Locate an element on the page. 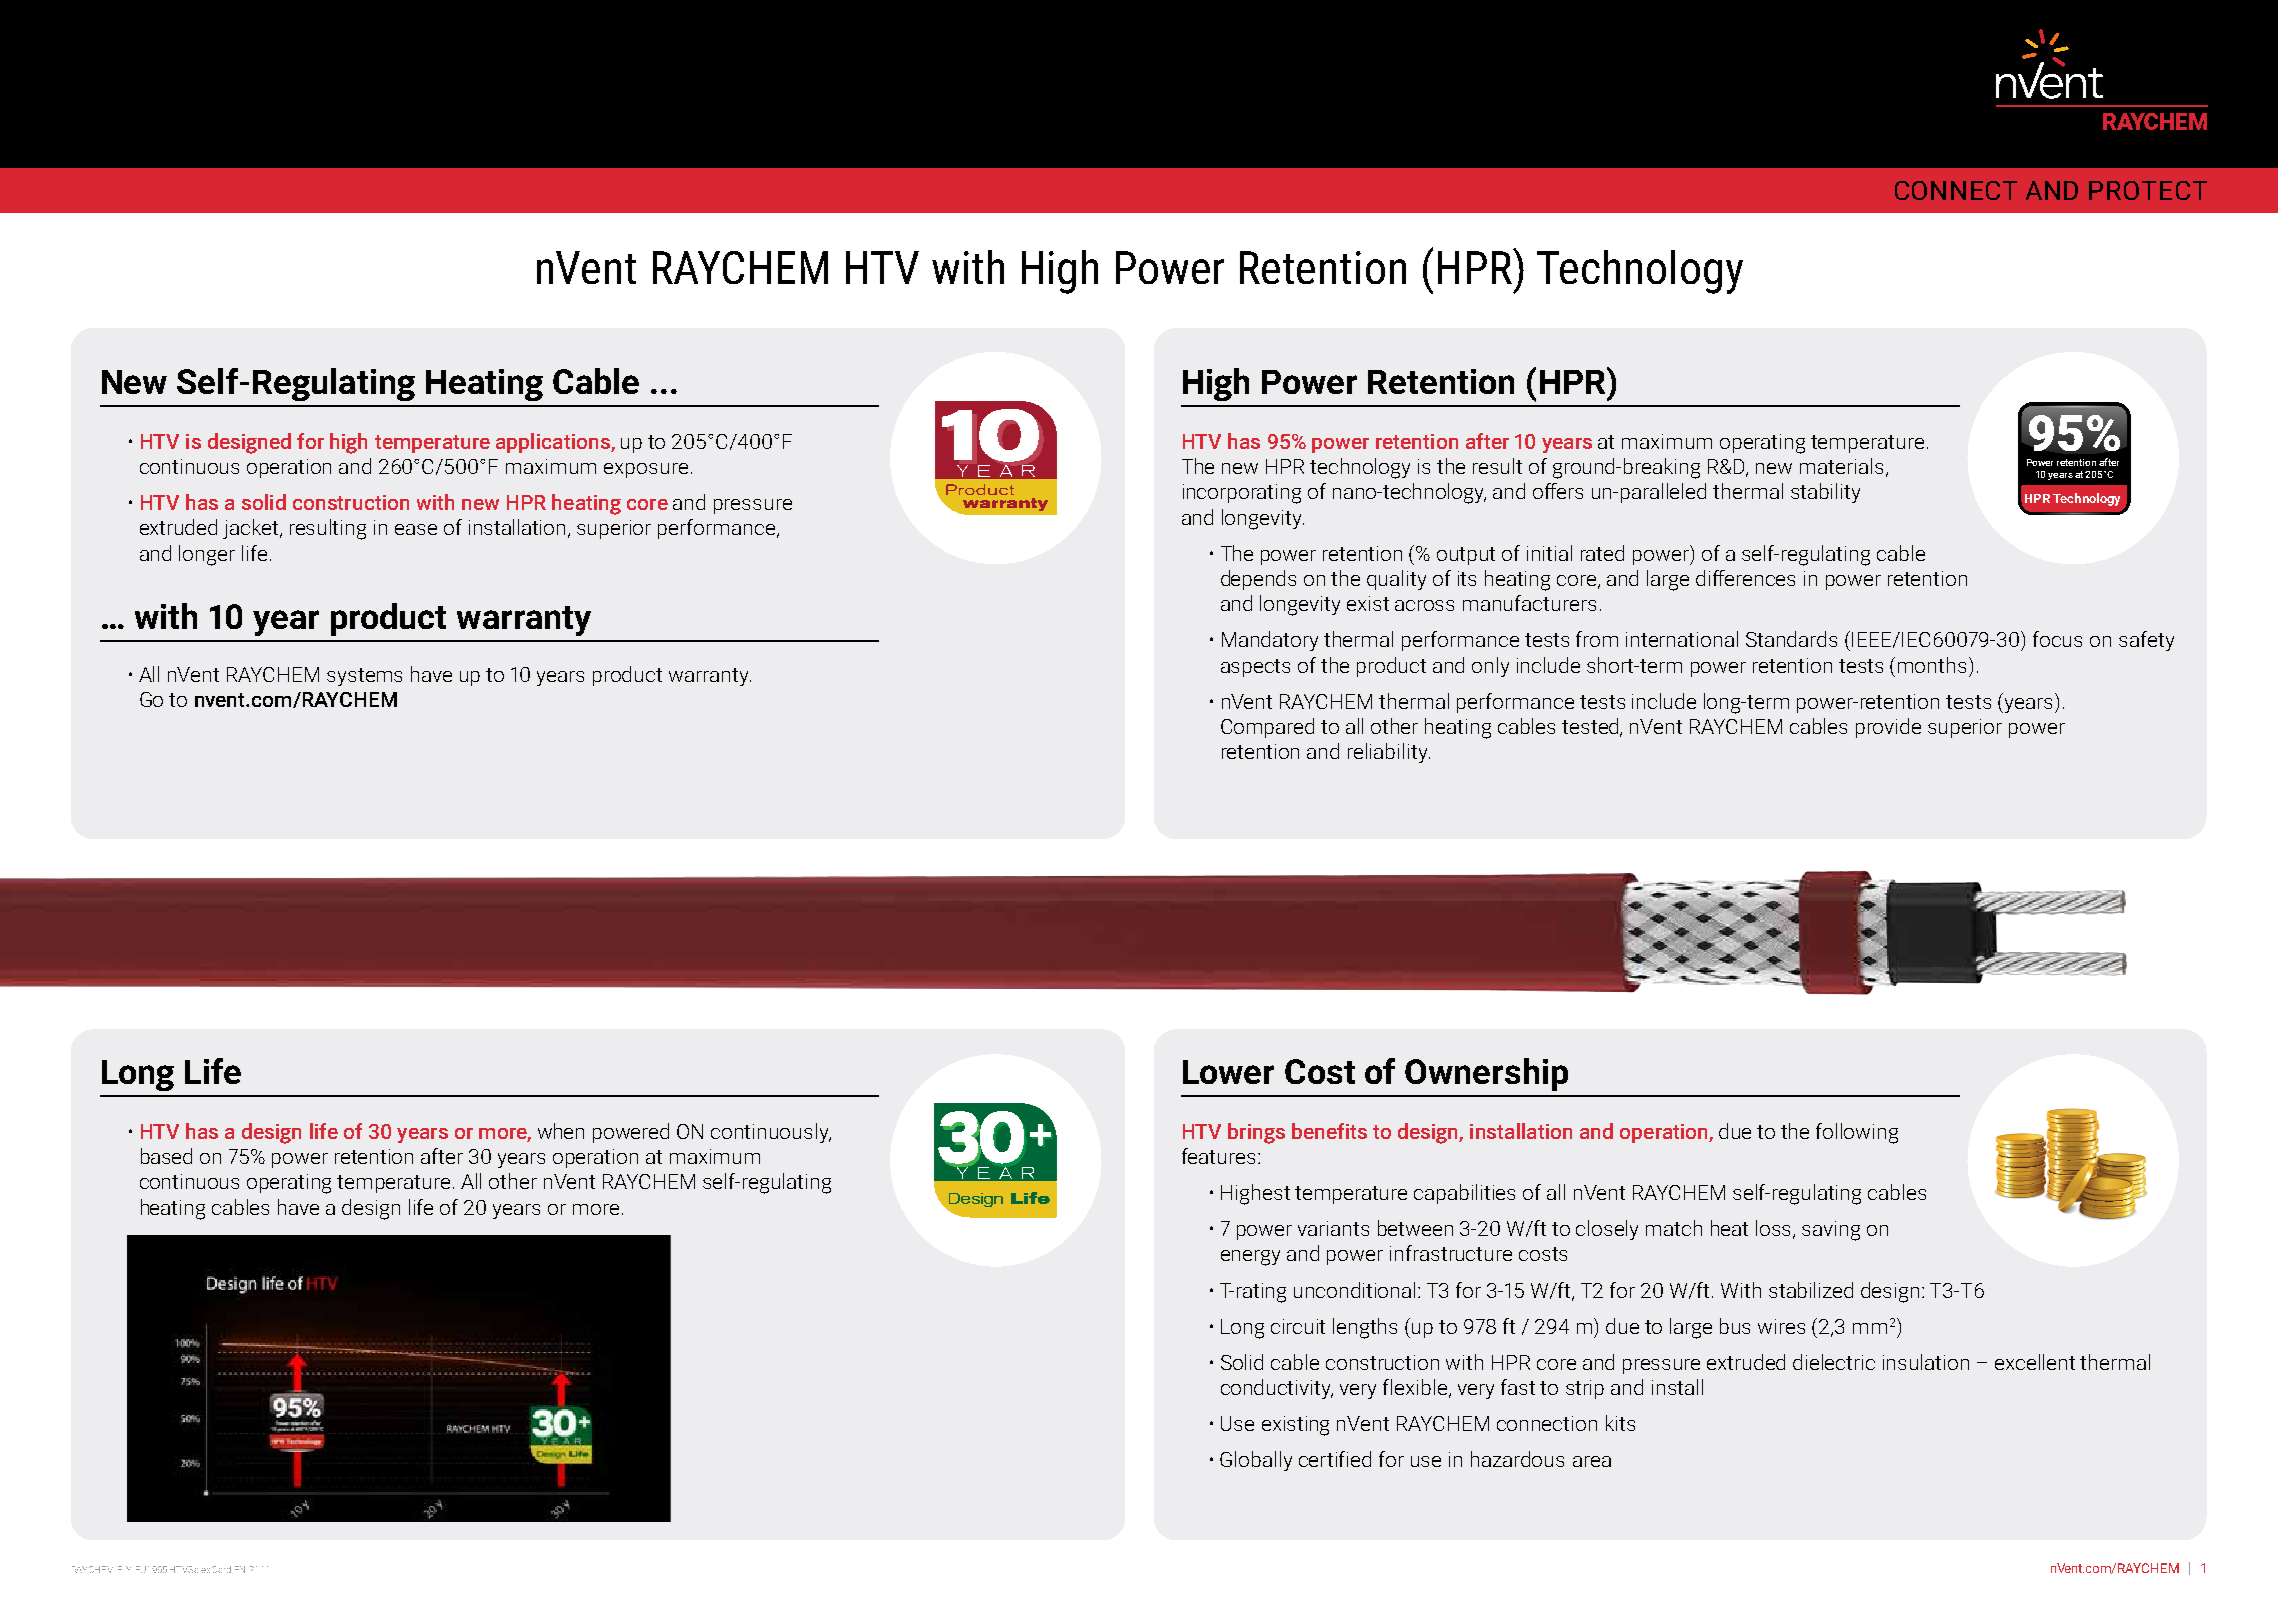 The width and height of the image is (2278, 1611). Mandatory is located at coordinates (1270, 641).
